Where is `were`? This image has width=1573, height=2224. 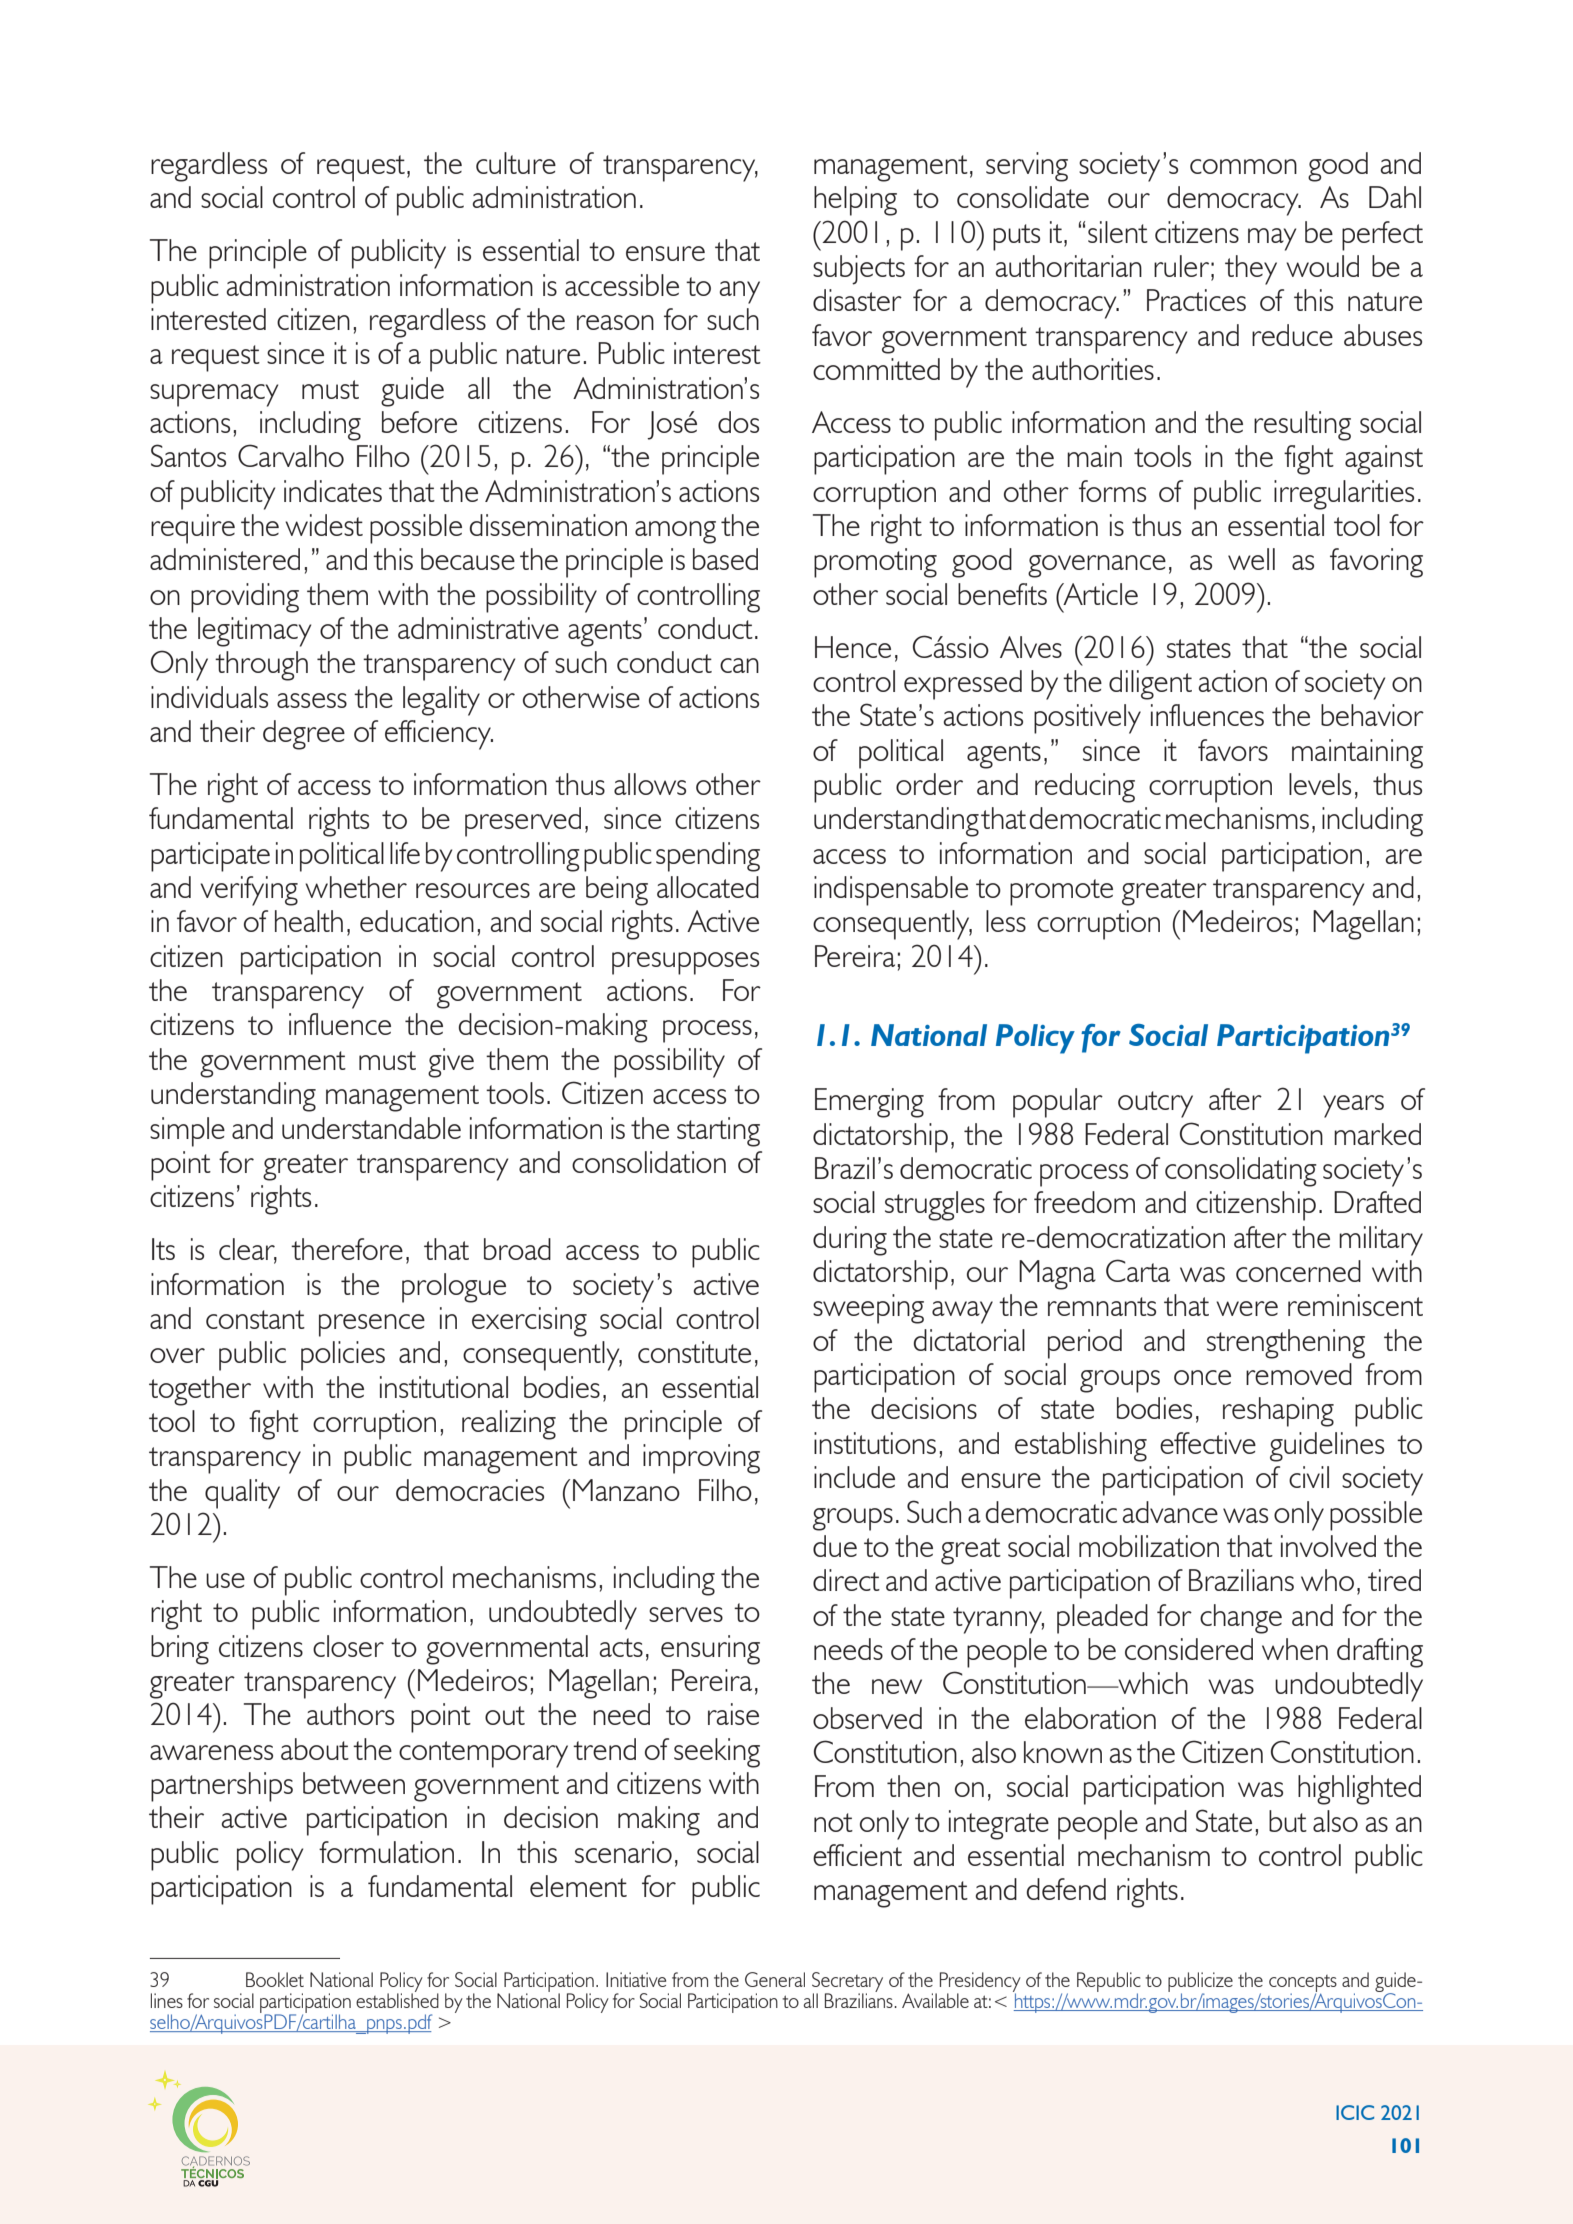 were is located at coordinates (1247, 1308).
